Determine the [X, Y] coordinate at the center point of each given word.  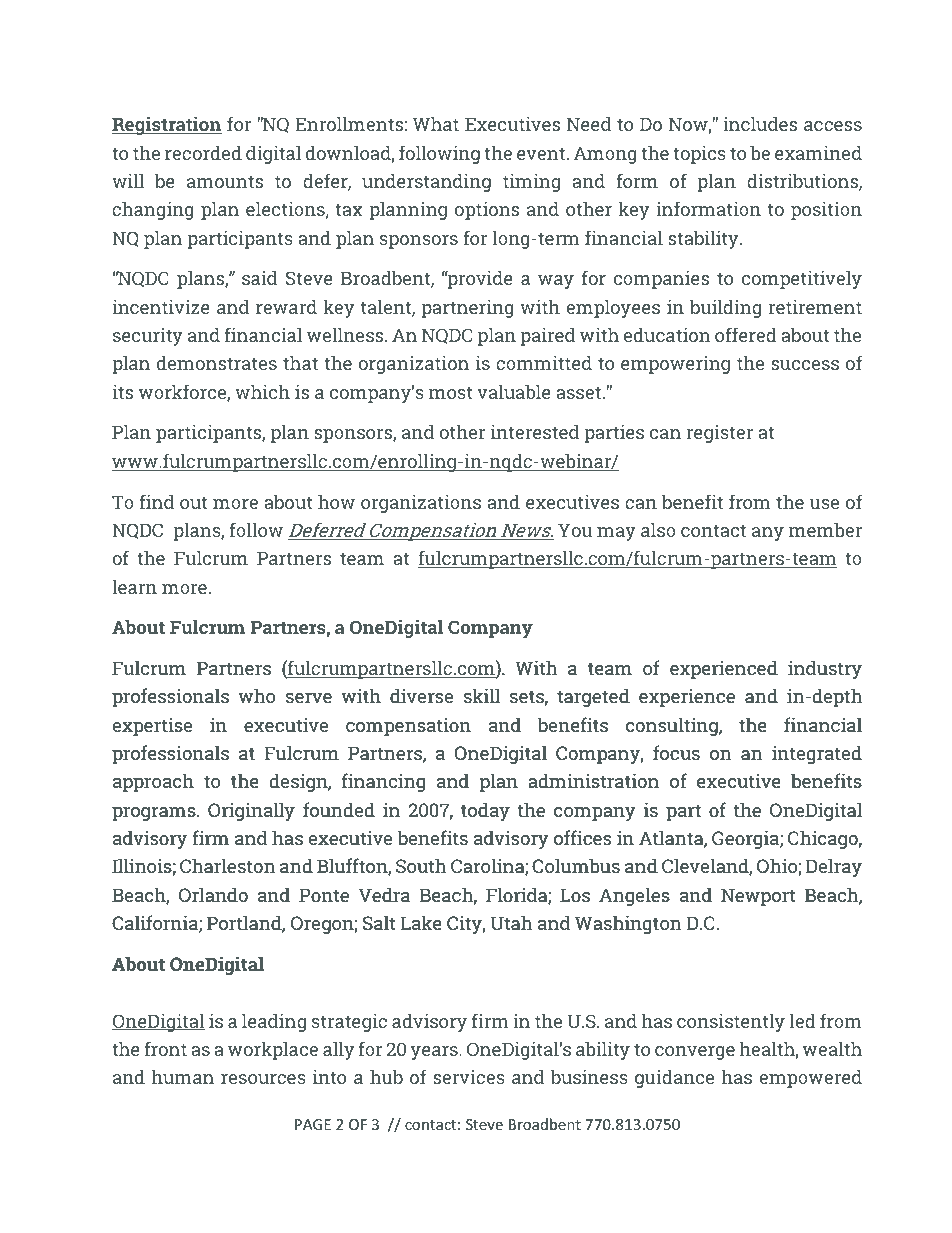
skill [482, 695]
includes [760, 124]
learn [134, 587]
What [436, 124]
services [469, 1077]
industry [825, 669]
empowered [810, 1079]
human [183, 1077]
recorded [203, 153]
